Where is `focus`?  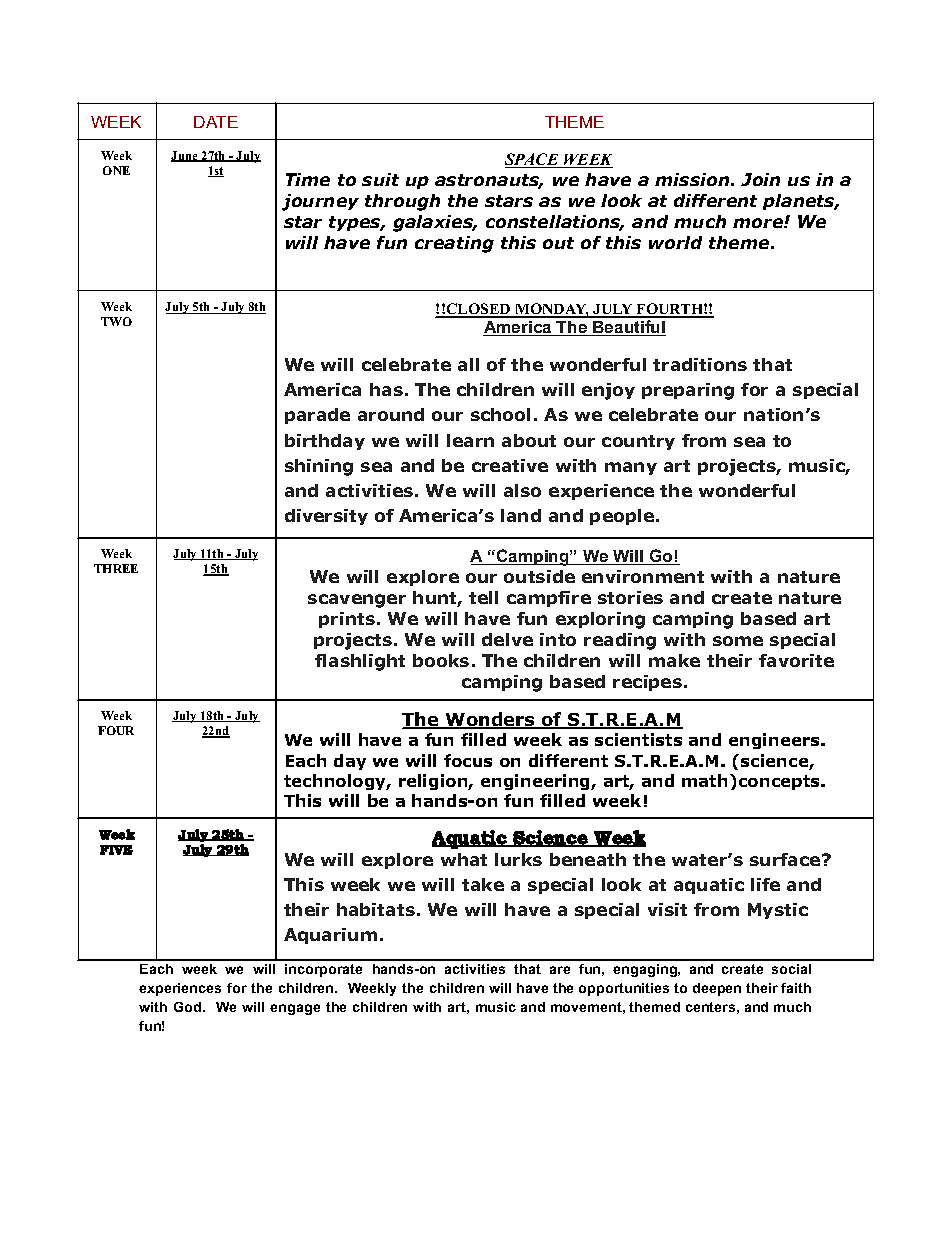
focus is located at coordinates (468, 760).
